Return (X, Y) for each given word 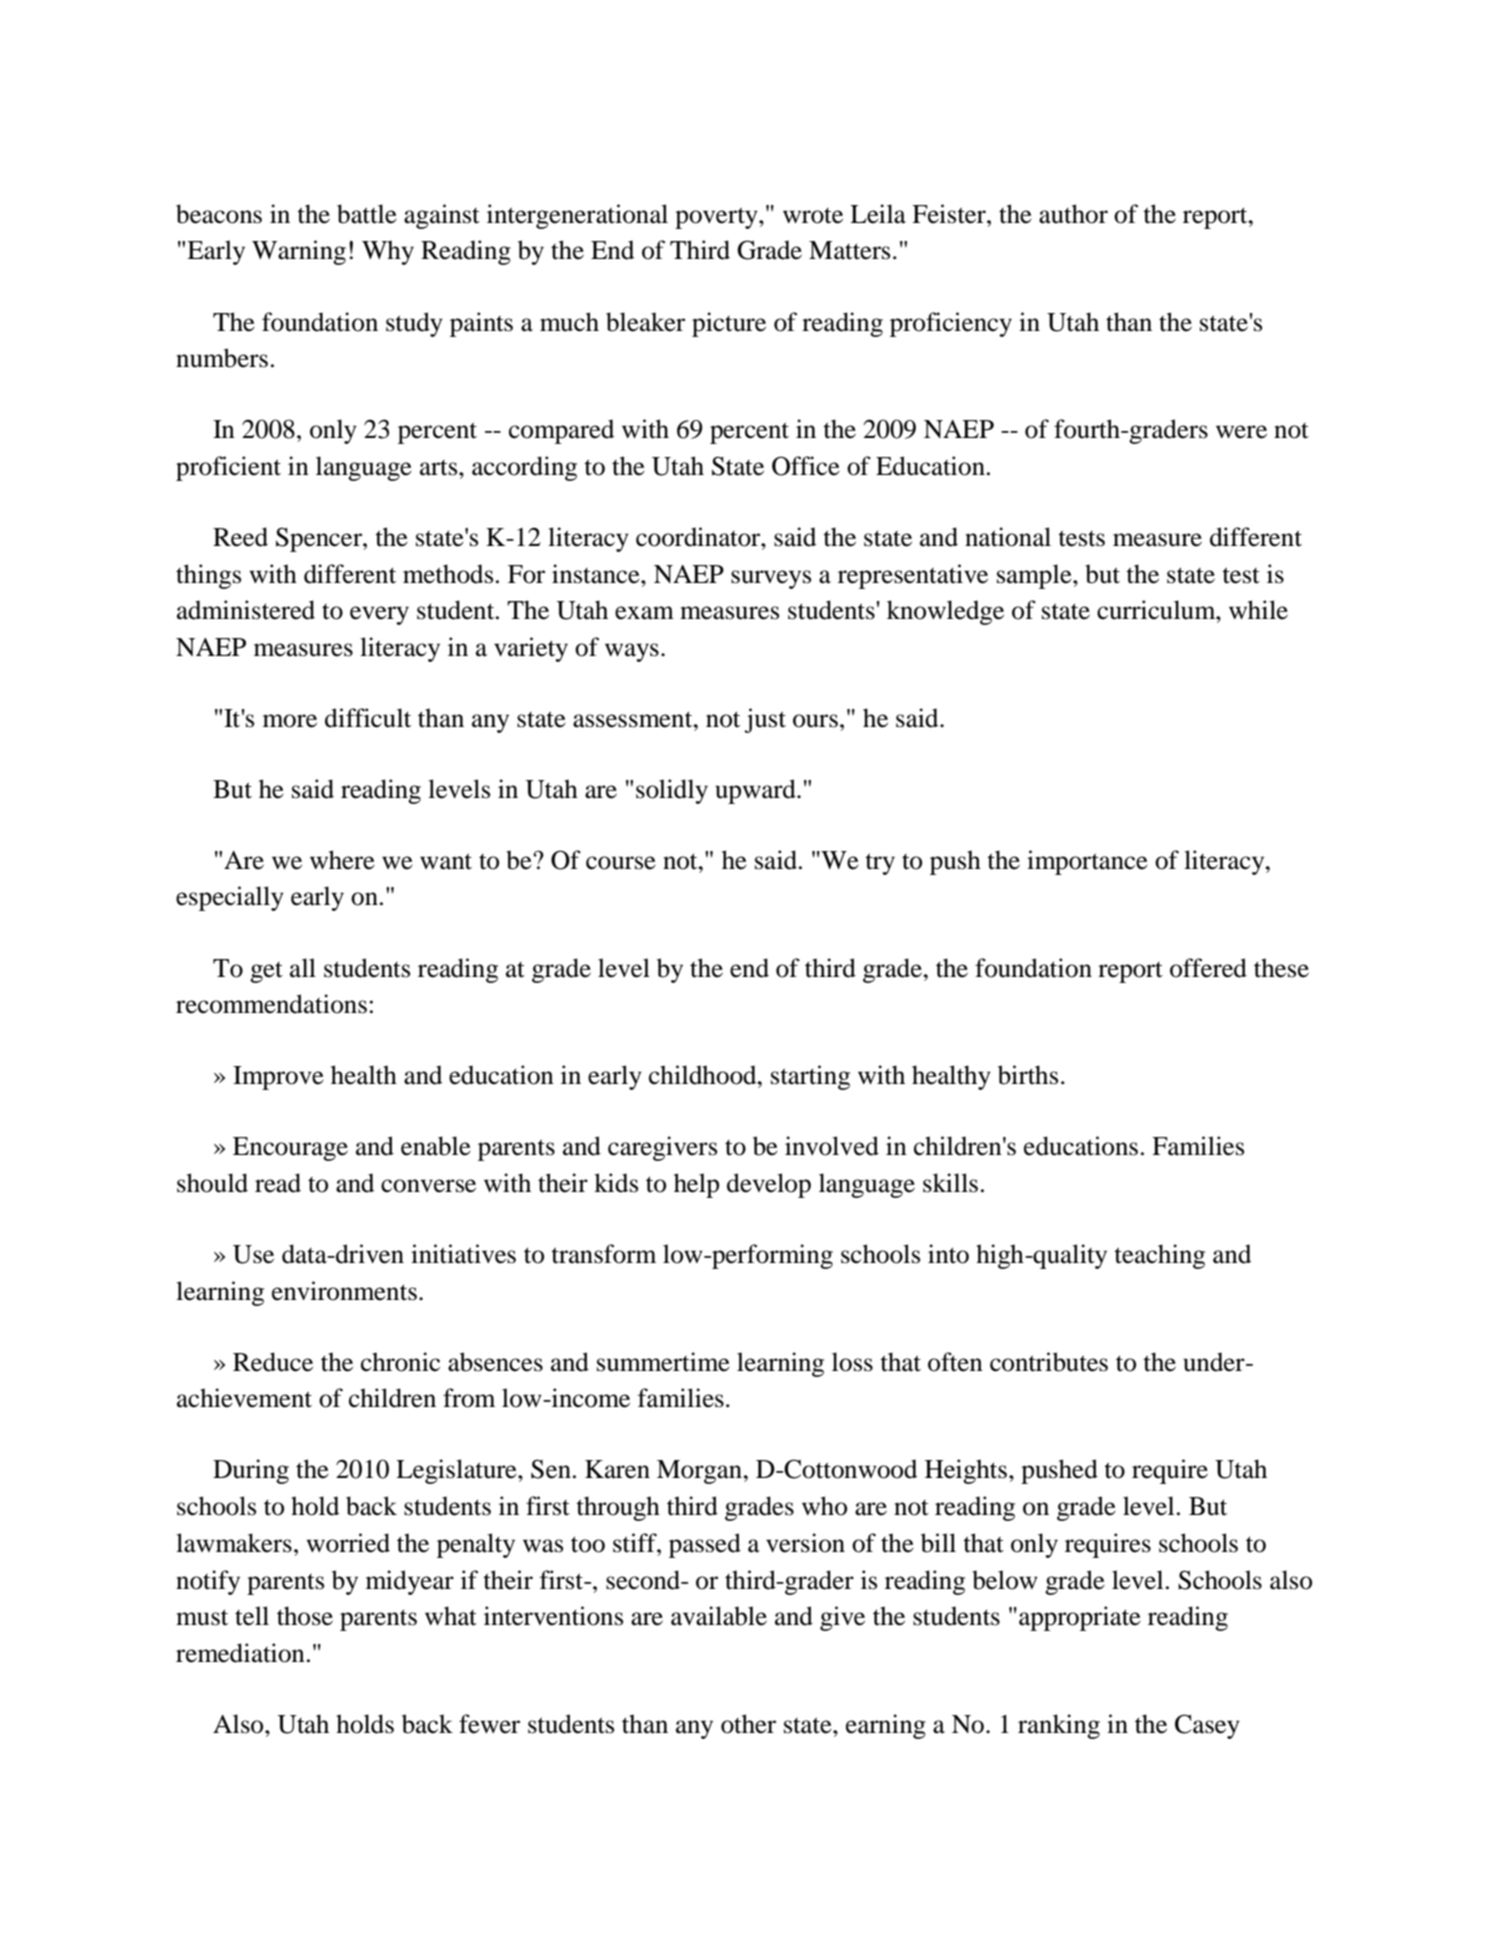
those (305, 1616)
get (266, 972)
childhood (704, 1075)
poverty (717, 218)
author (1073, 214)
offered (1208, 968)
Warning (299, 252)
